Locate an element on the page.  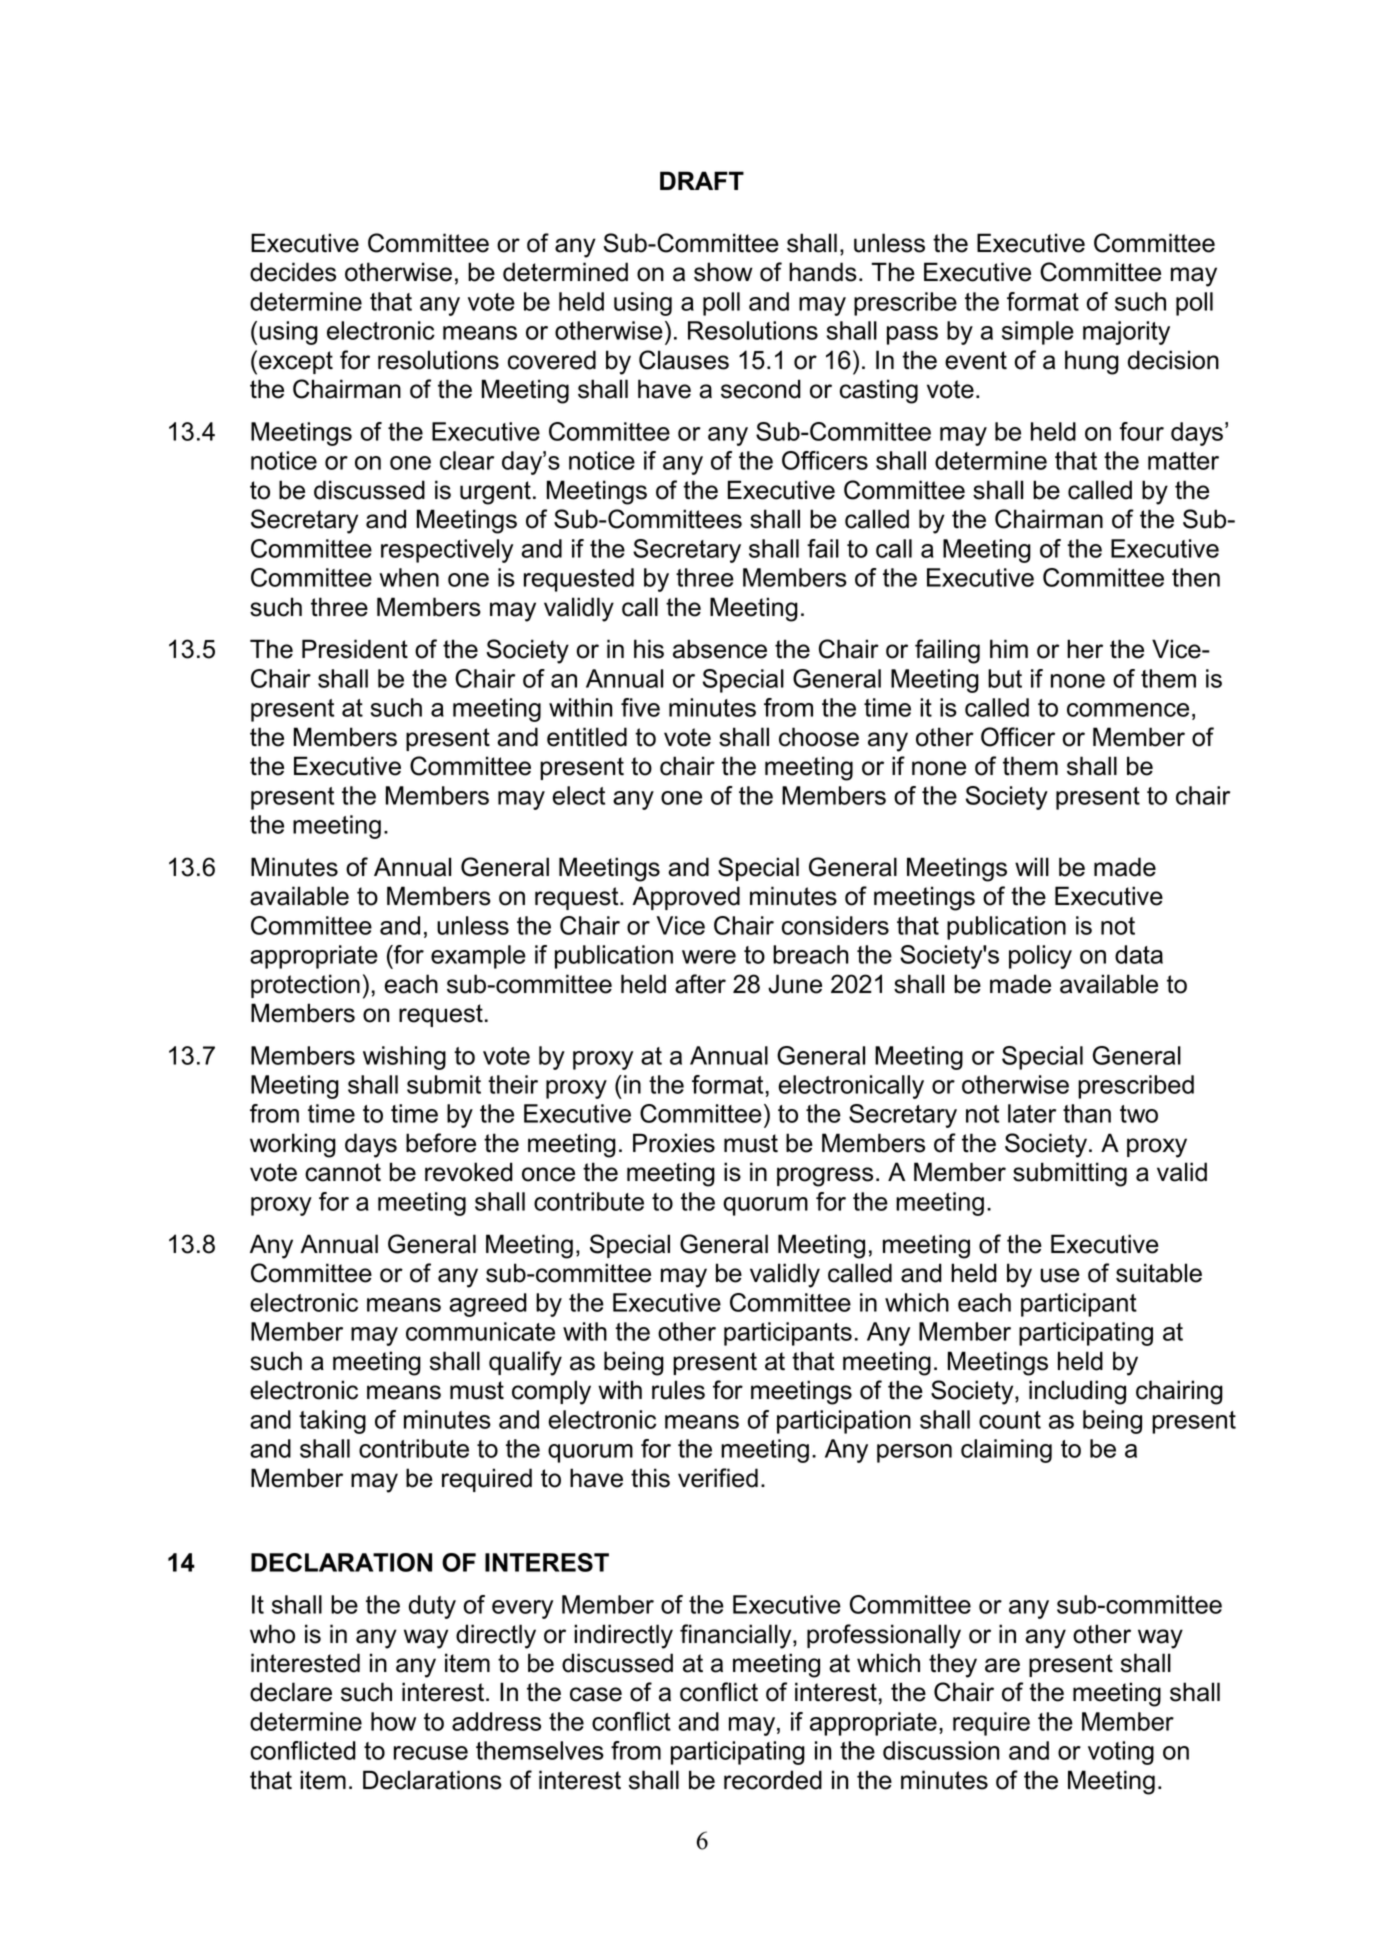
policy is located at coordinates (1040, 957).
